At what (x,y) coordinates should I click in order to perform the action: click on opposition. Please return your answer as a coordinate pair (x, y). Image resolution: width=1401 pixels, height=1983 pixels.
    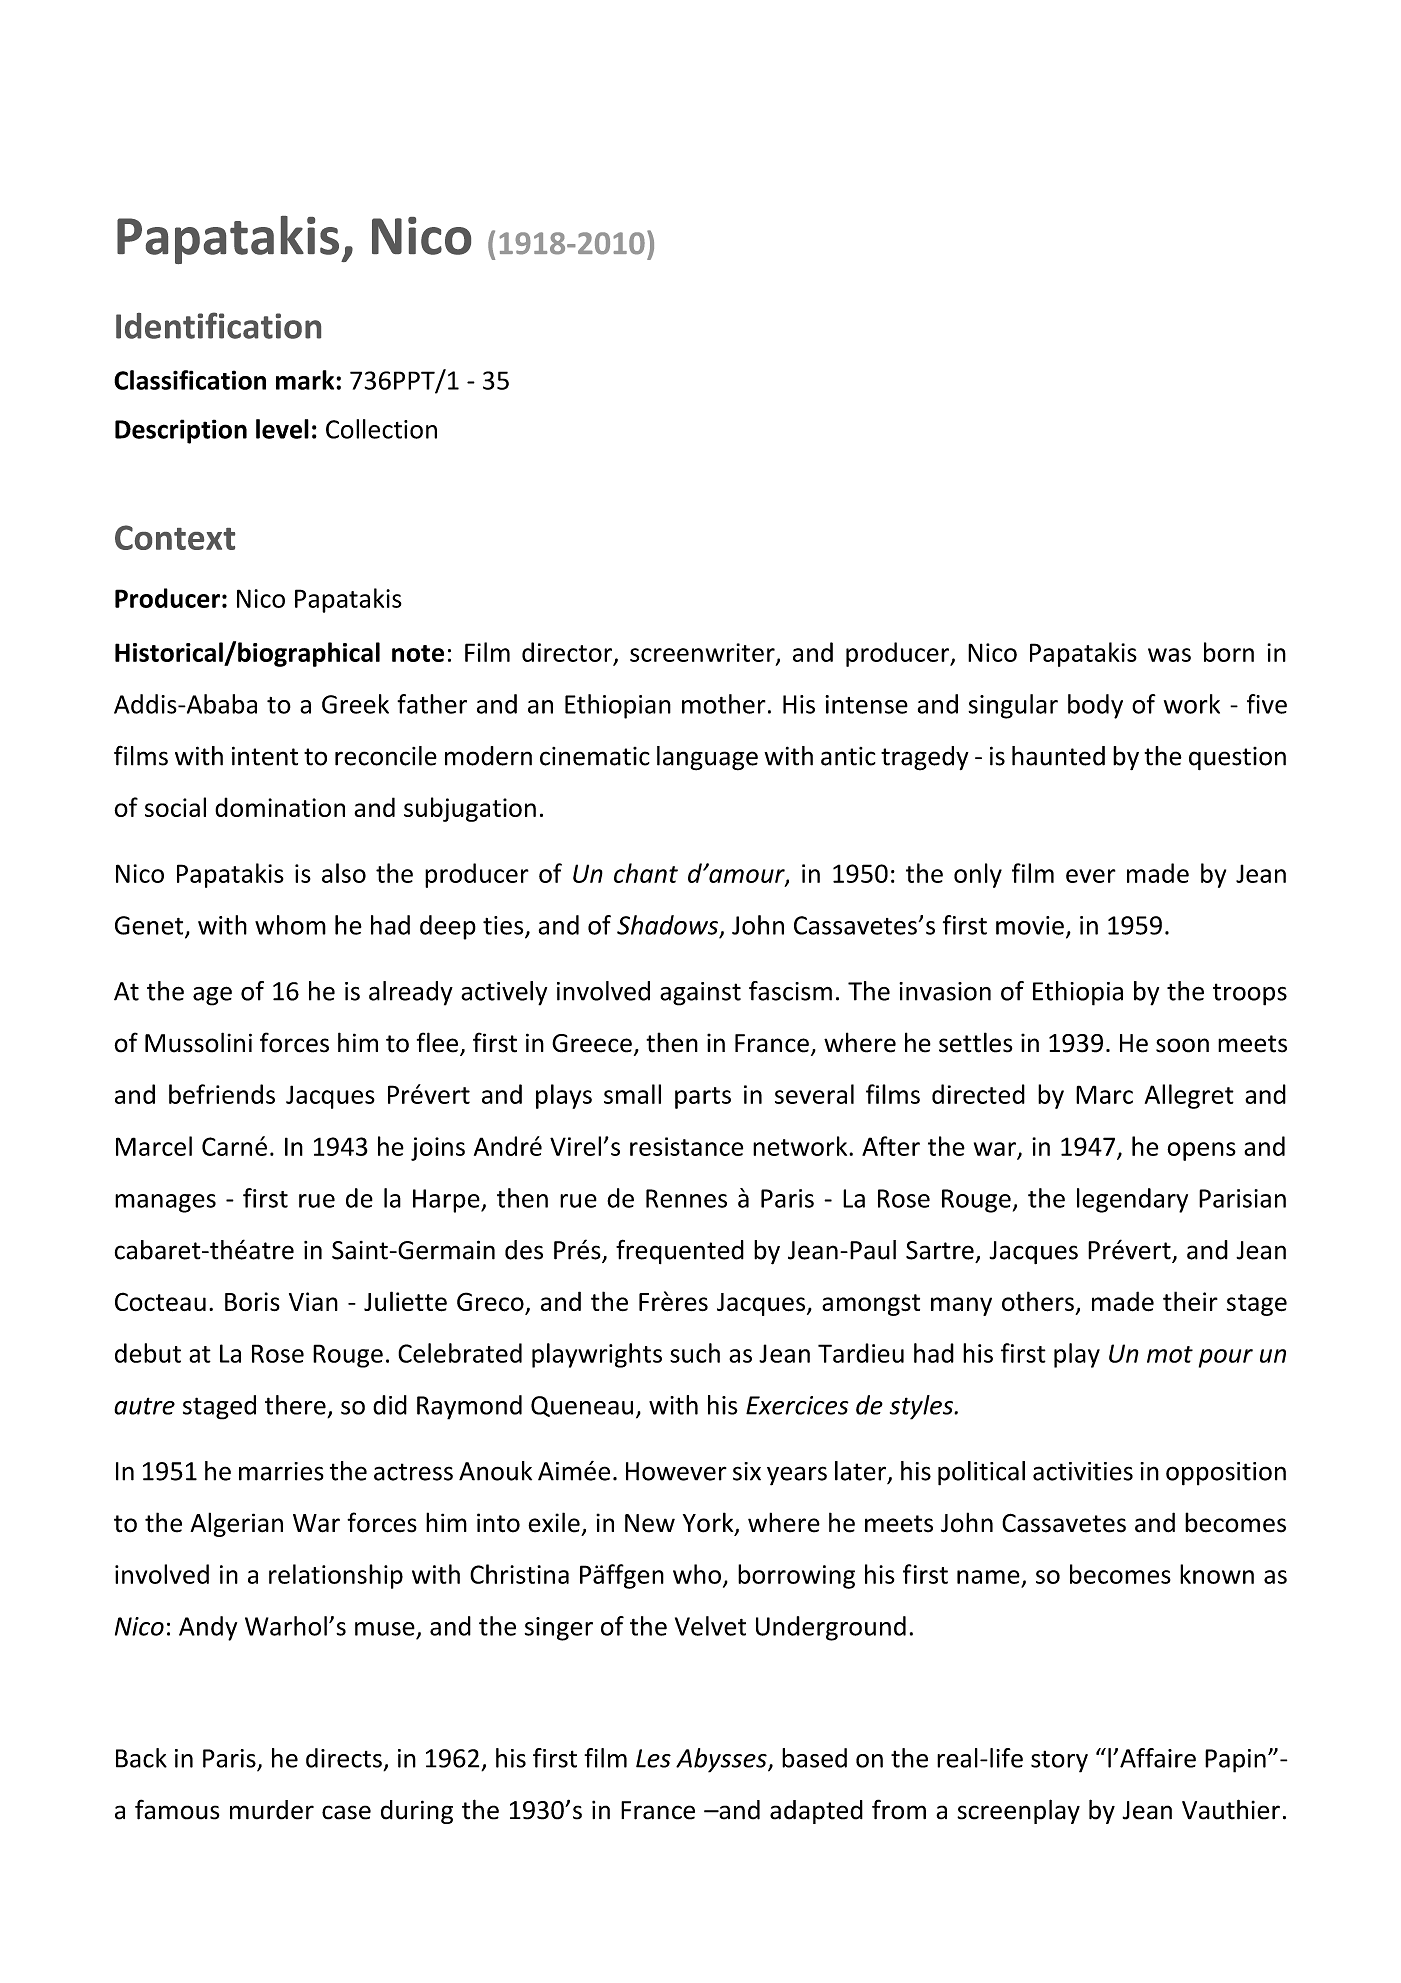
    Looking at the image, I should click on (1226, 1474).
